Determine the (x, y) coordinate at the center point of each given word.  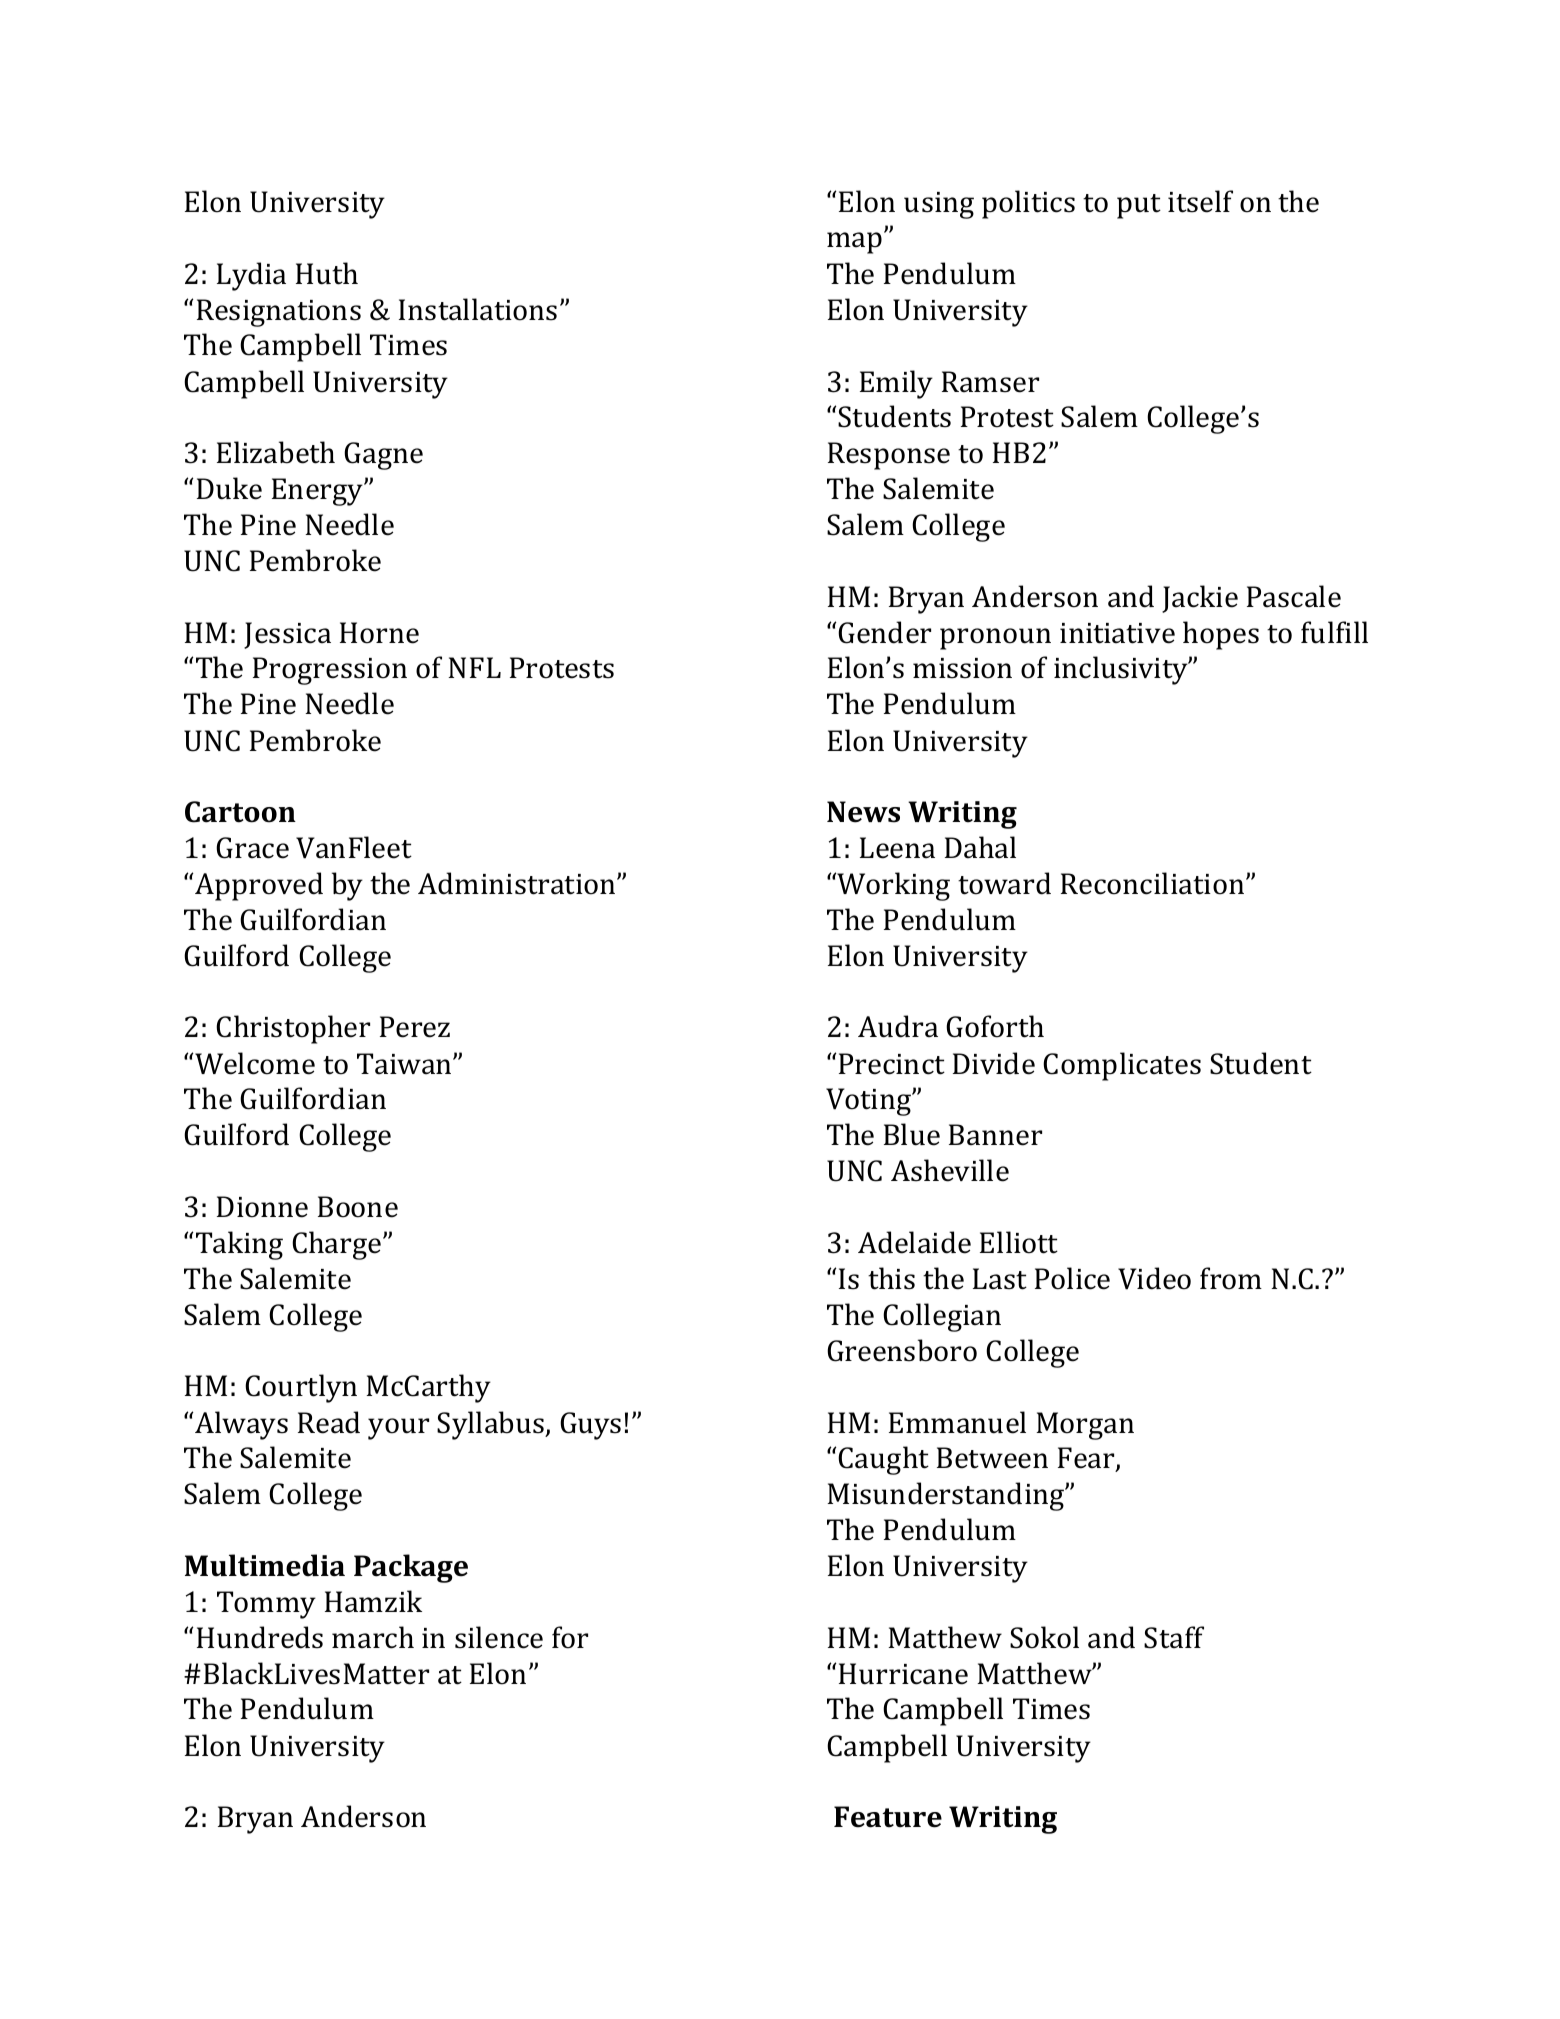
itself (1200, 201)
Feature (888, 1817)
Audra (898, 1026)
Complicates (1122, 1066)
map (854, 243)
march (373, 1637)
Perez (415, 1027)
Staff (1174, 1637)
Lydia (251, 276)
